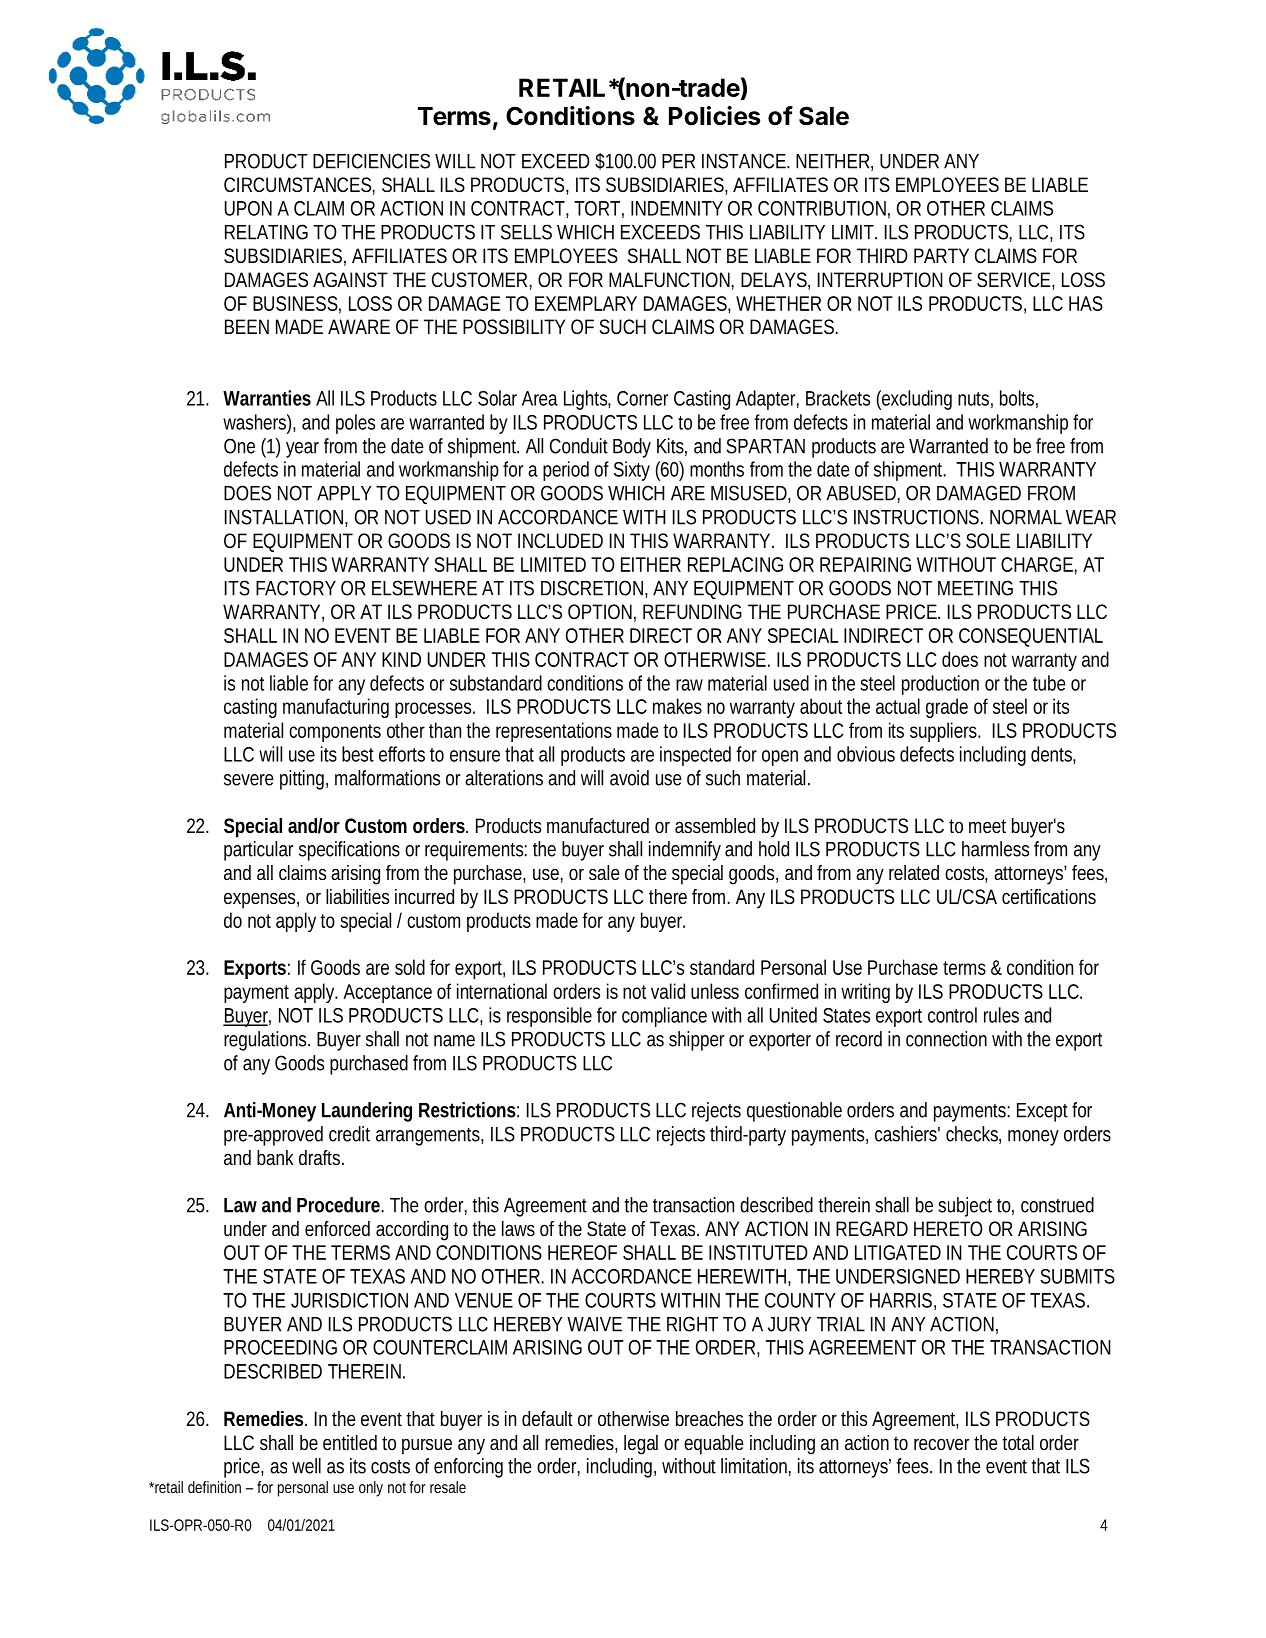 This screenshot has width=1266, height=1638. Describe the element at coordinates (266, 1041) in the screenshot. I see `regulations` at that location.
